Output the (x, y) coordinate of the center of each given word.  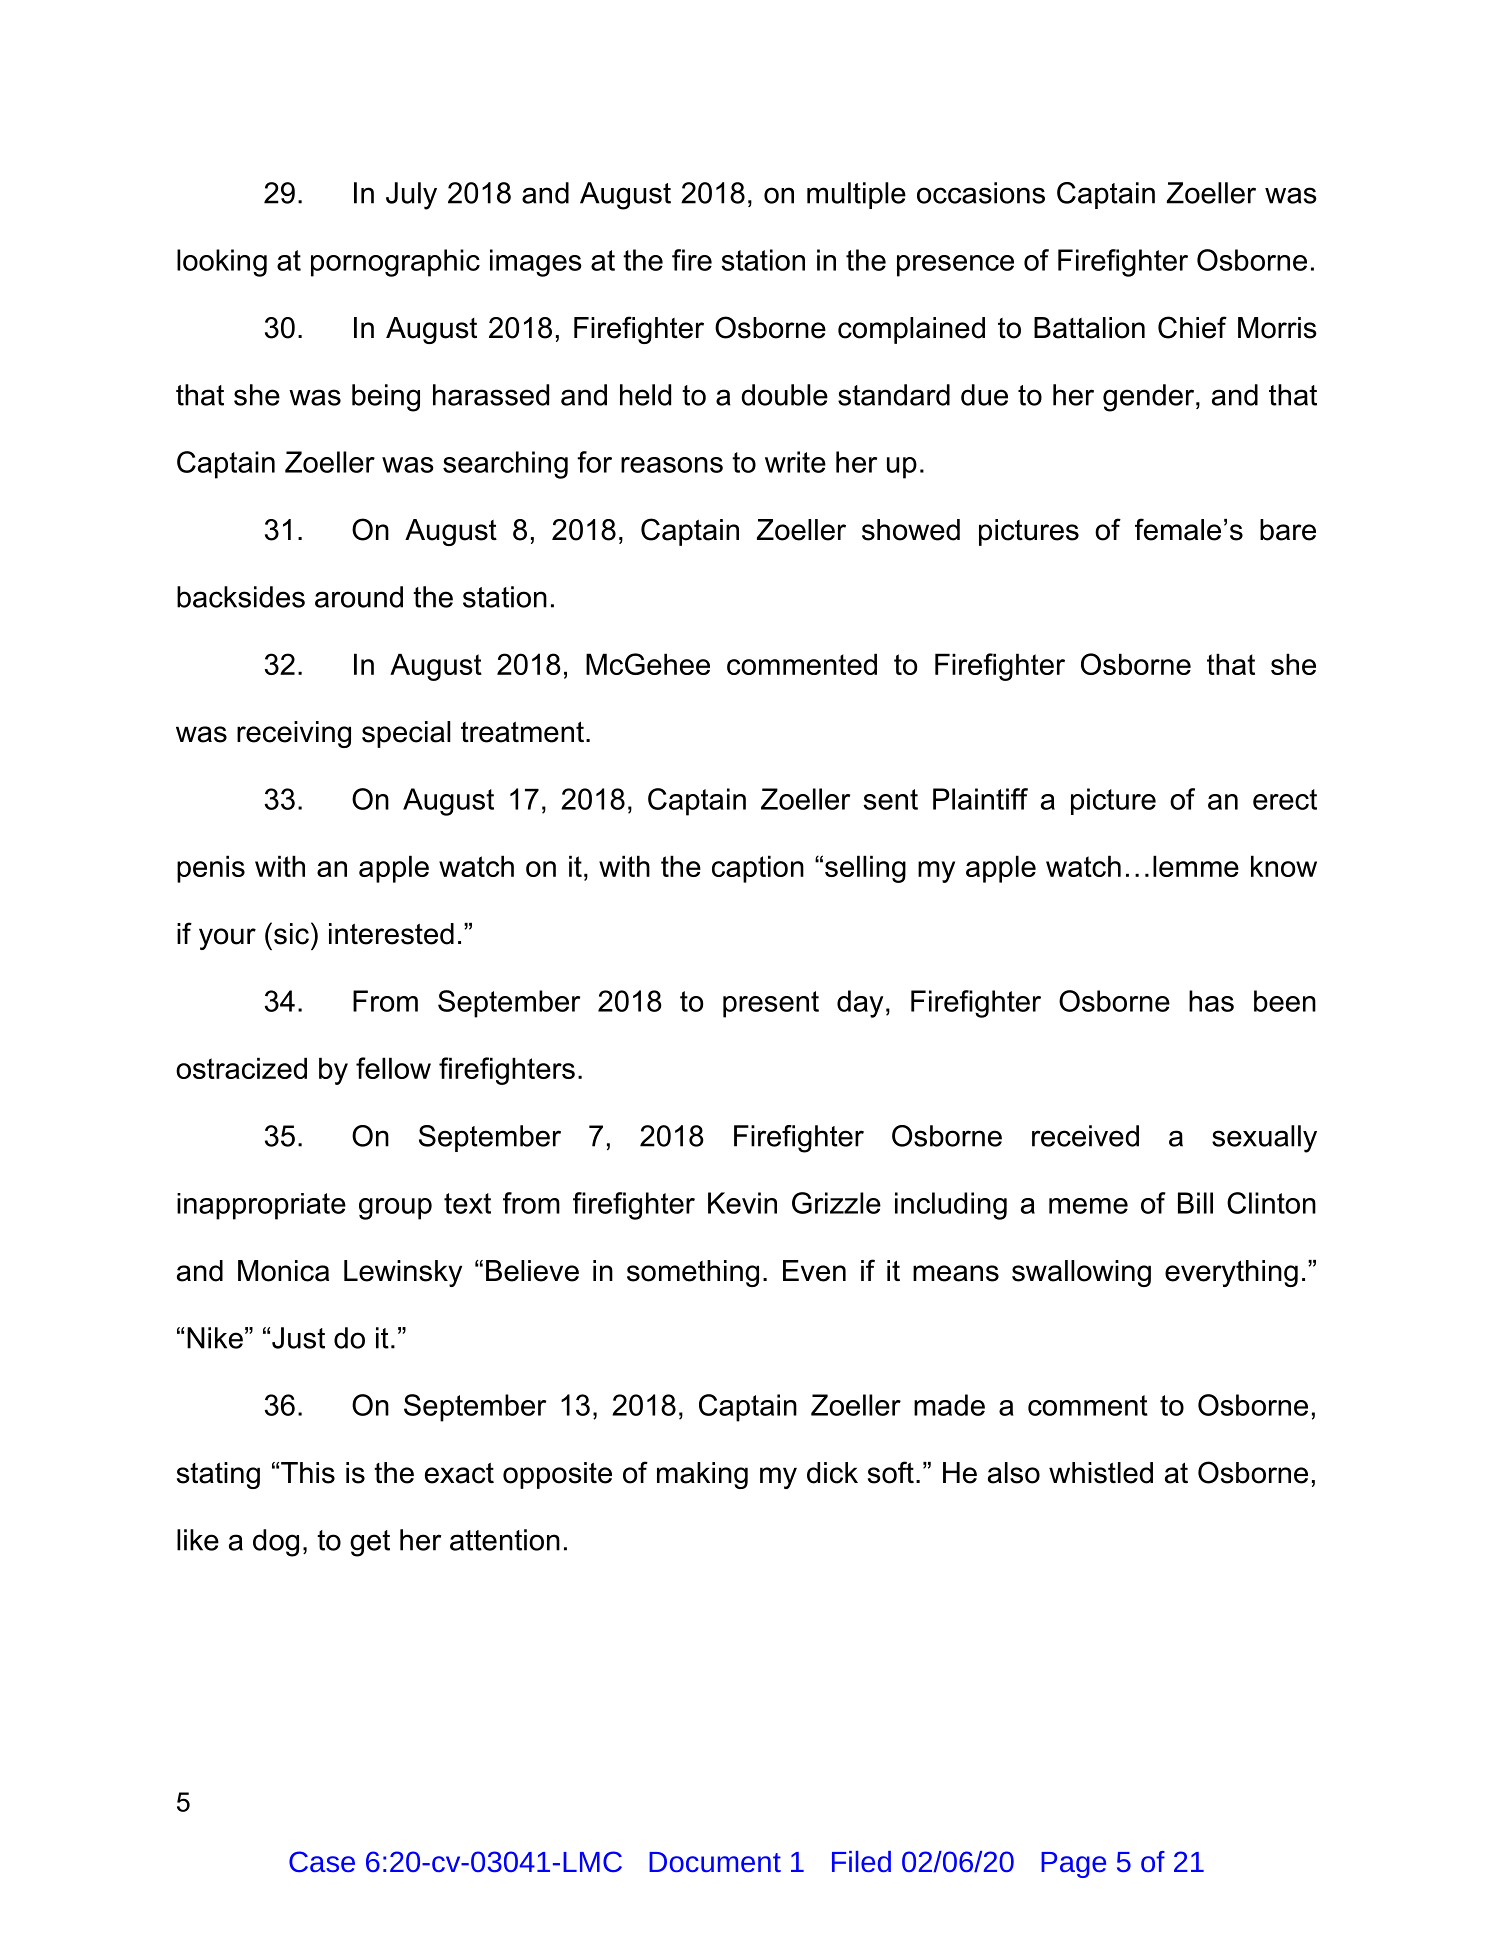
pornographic (395, 263)
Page (1073, 1865)
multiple (856, 195)
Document (715, 1862)
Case (322, 1861)
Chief (1192, 327)
